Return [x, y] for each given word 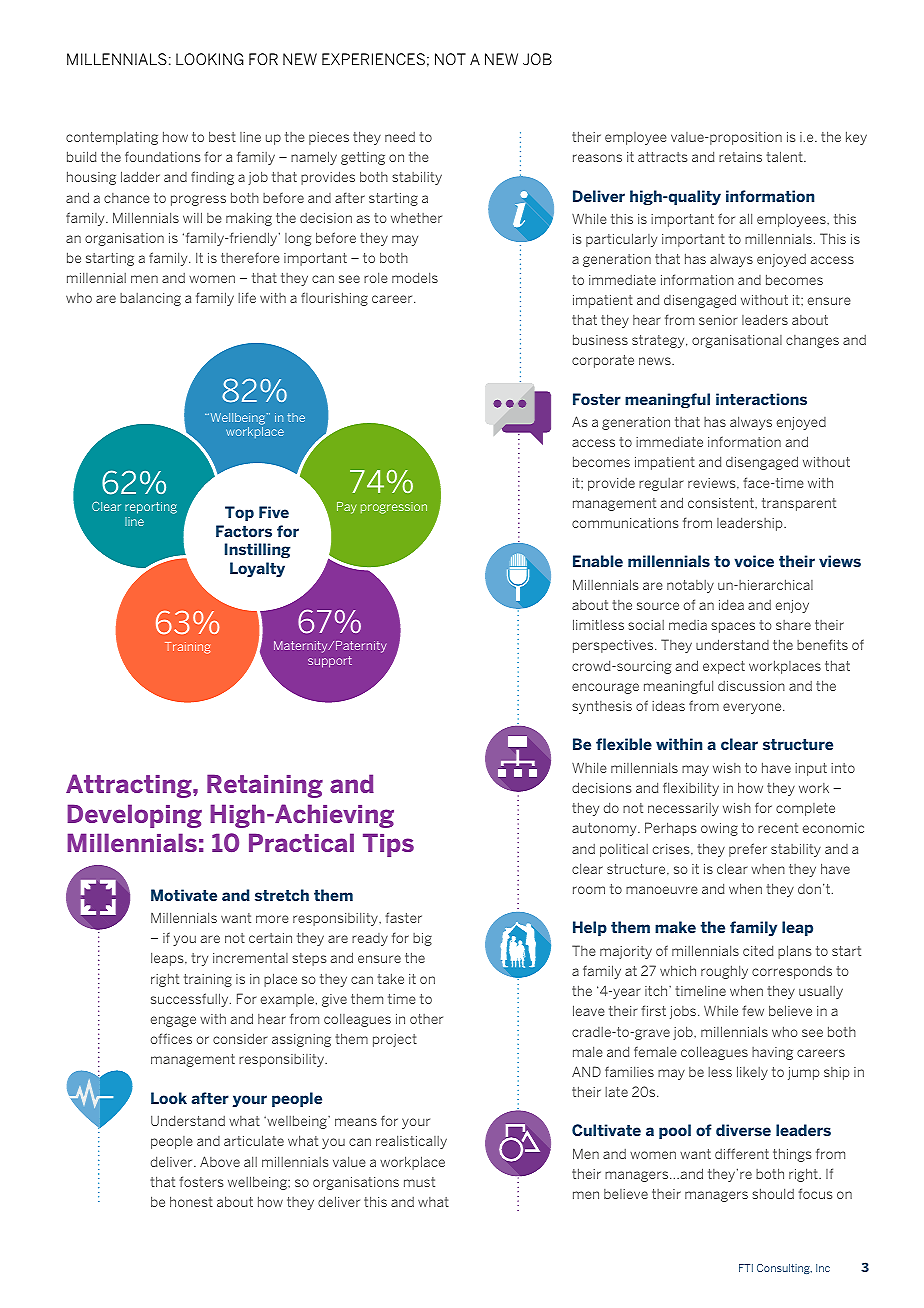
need [400, 137]
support [330, 662]
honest [191, 1201]
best [222, 136]
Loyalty [257, 569]
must [419, 1182]
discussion [751, 686]
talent [785, 156]
